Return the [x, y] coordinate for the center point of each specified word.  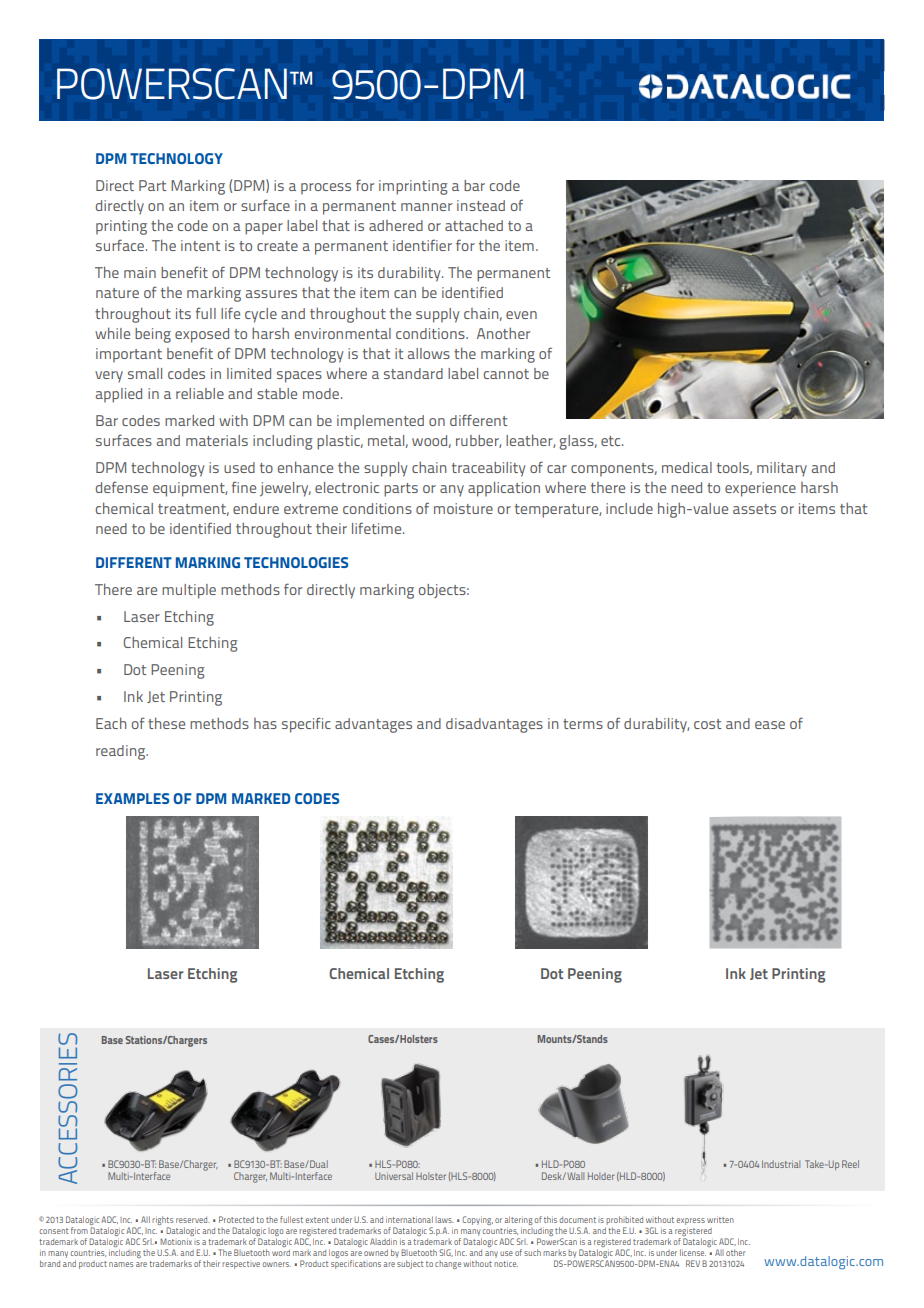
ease [770, 725]
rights [162, 1222]
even [521, 315]
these [166, 723]
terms [583, 724]
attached [474, 225]
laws [444, 1220]
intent [201, 245]
